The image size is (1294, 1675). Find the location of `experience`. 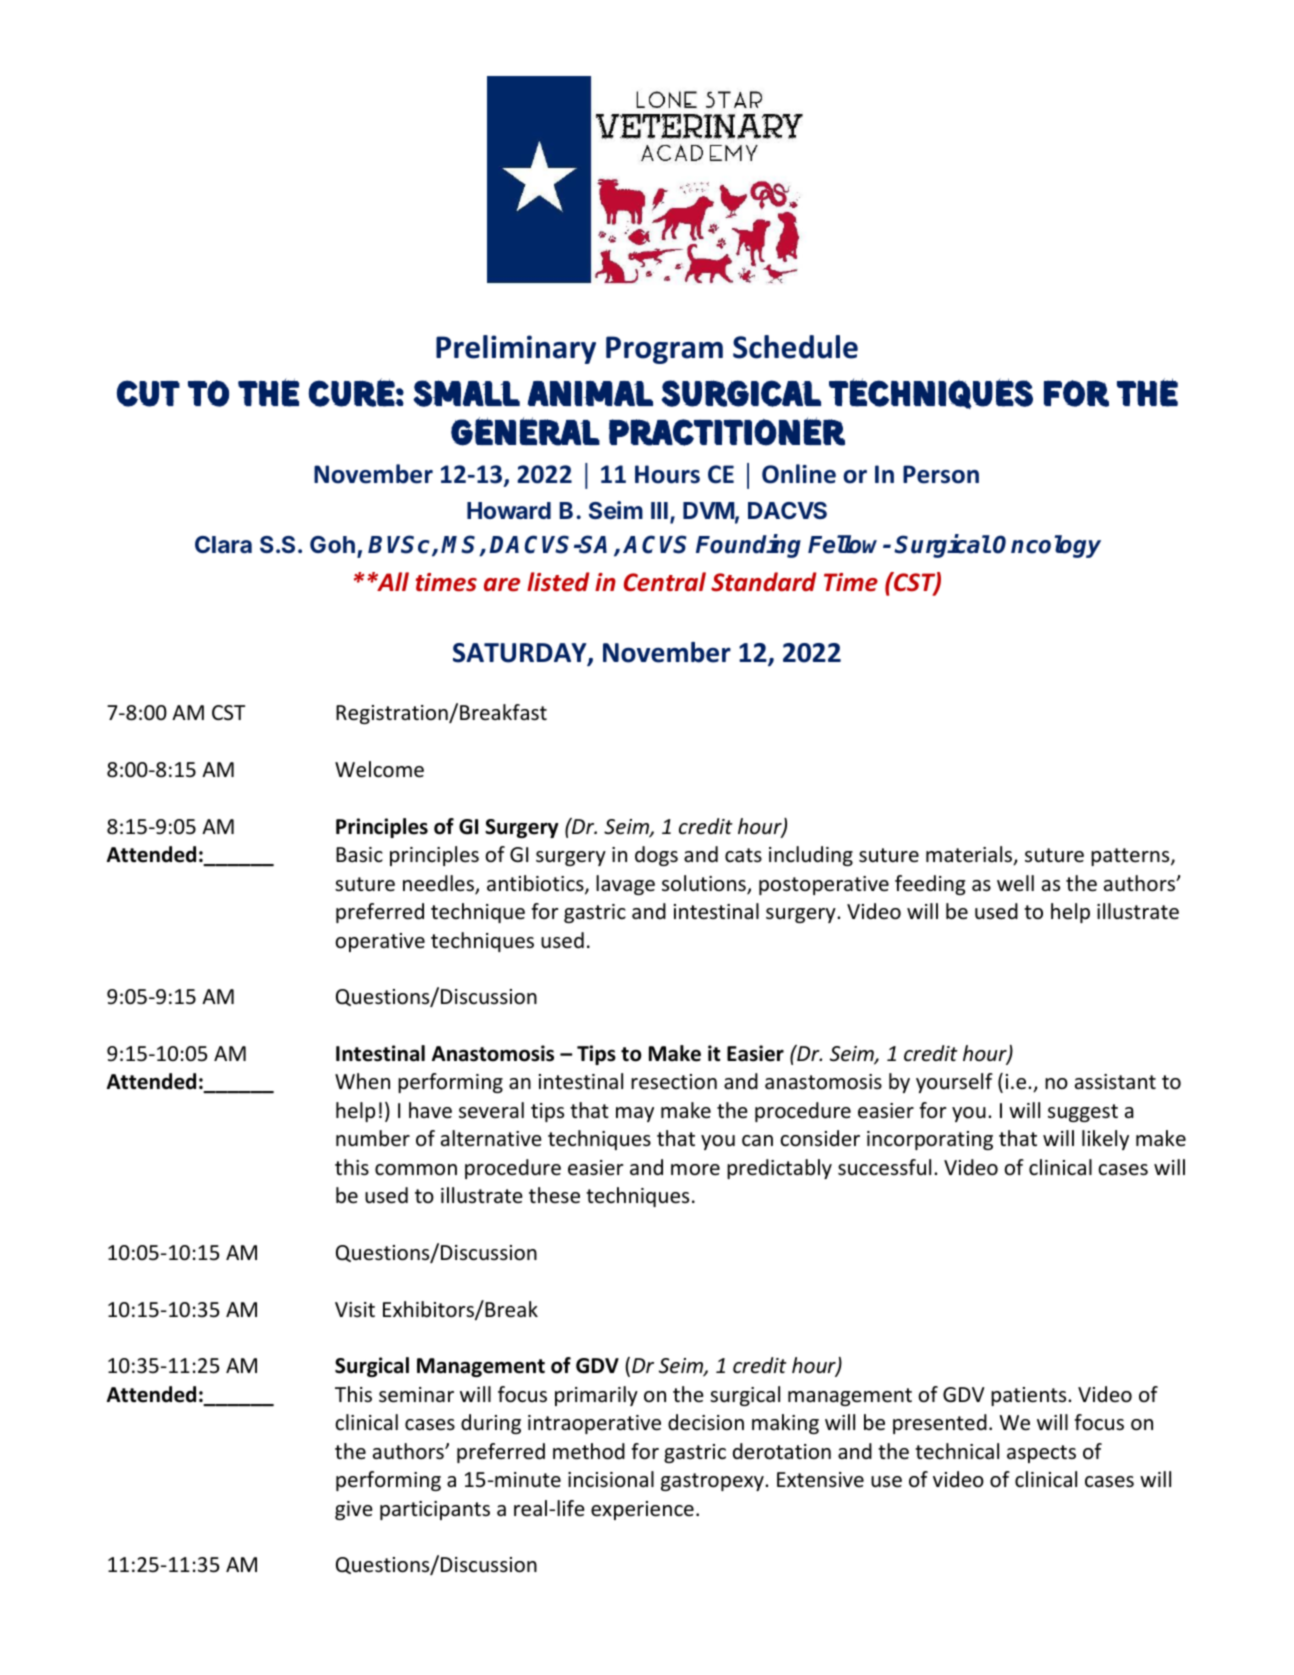

experience is located at coordinates (642, 1510).
